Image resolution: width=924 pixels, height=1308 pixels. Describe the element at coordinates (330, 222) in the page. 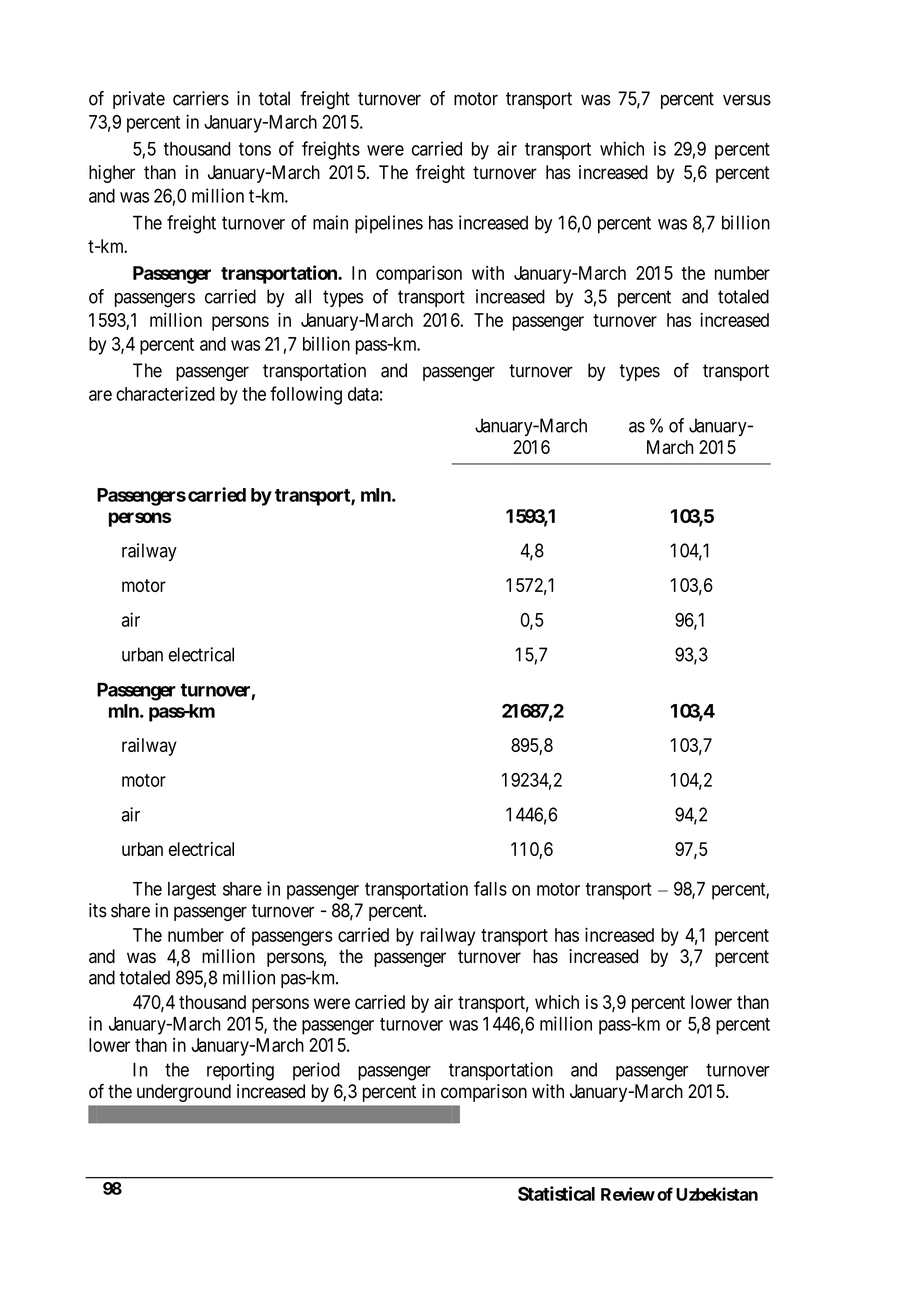

I see `main` at that location.
